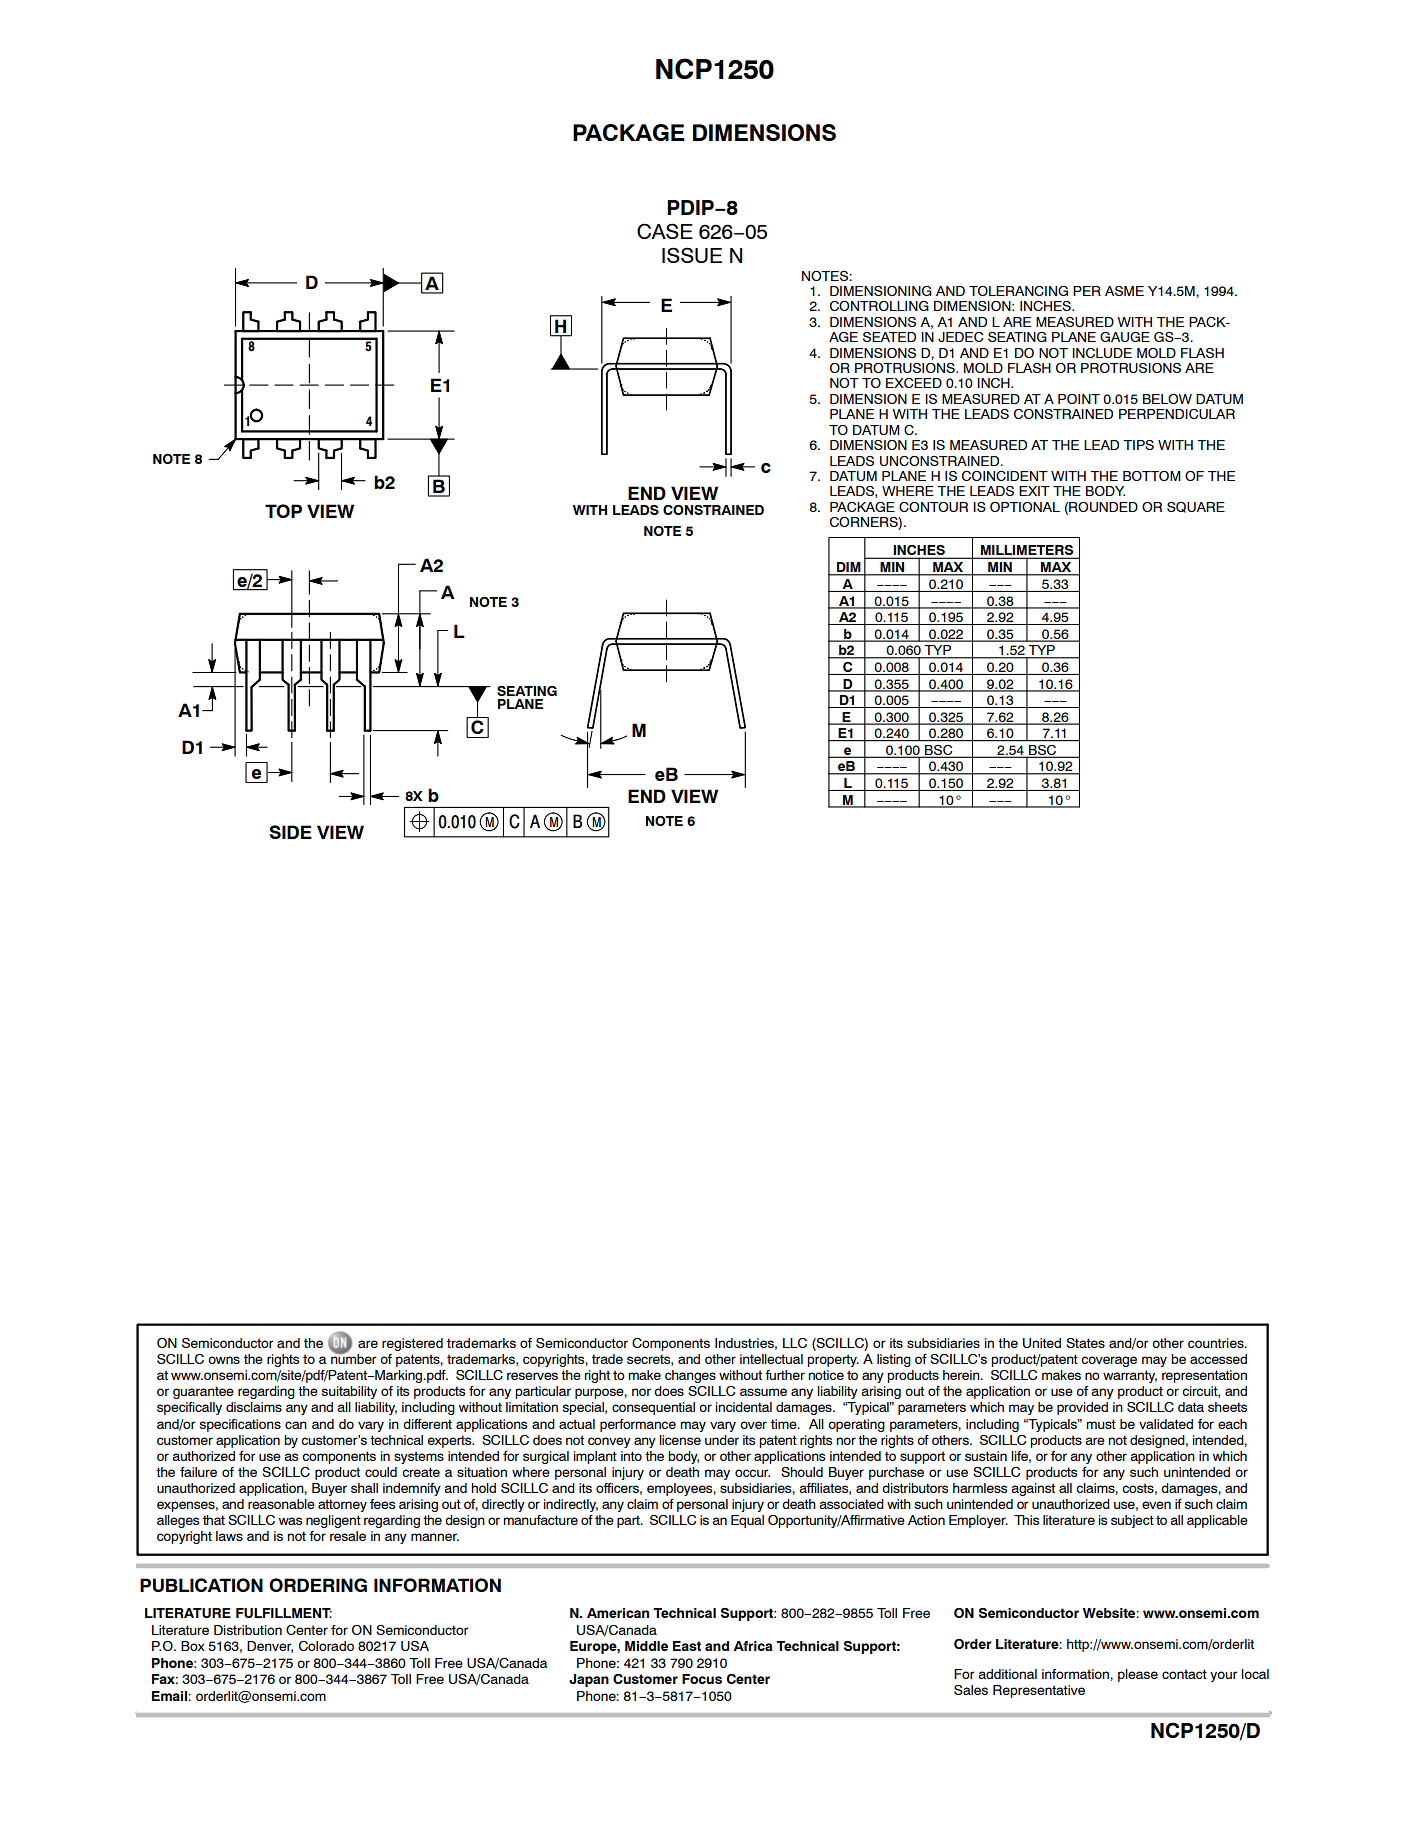 This image has width=1409, height=1823. Describe the element at coordinates (692, 255) in the image. I see `ISSUE` at that location.
